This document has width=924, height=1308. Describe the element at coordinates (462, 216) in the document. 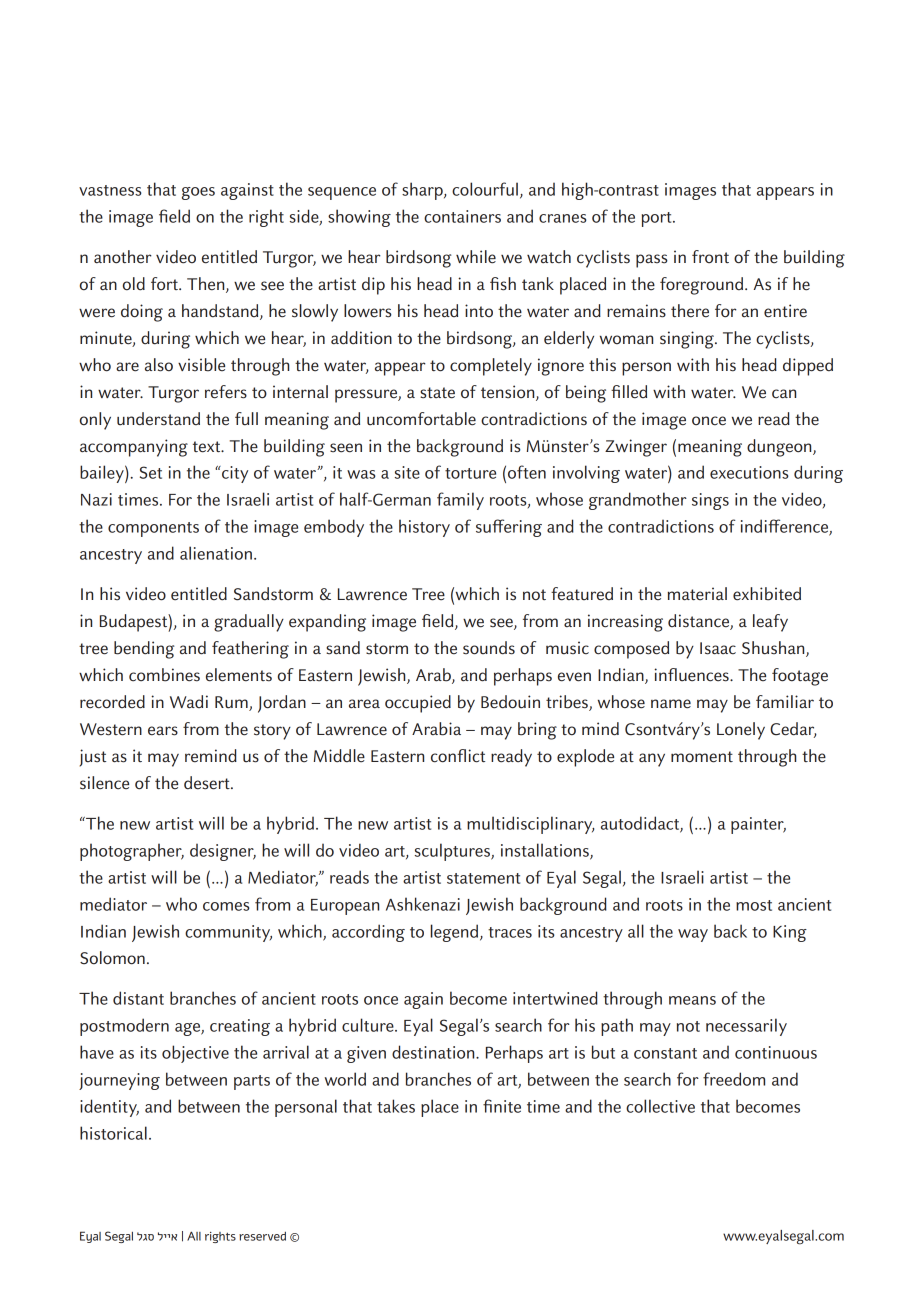

I see `containers` at that location.
